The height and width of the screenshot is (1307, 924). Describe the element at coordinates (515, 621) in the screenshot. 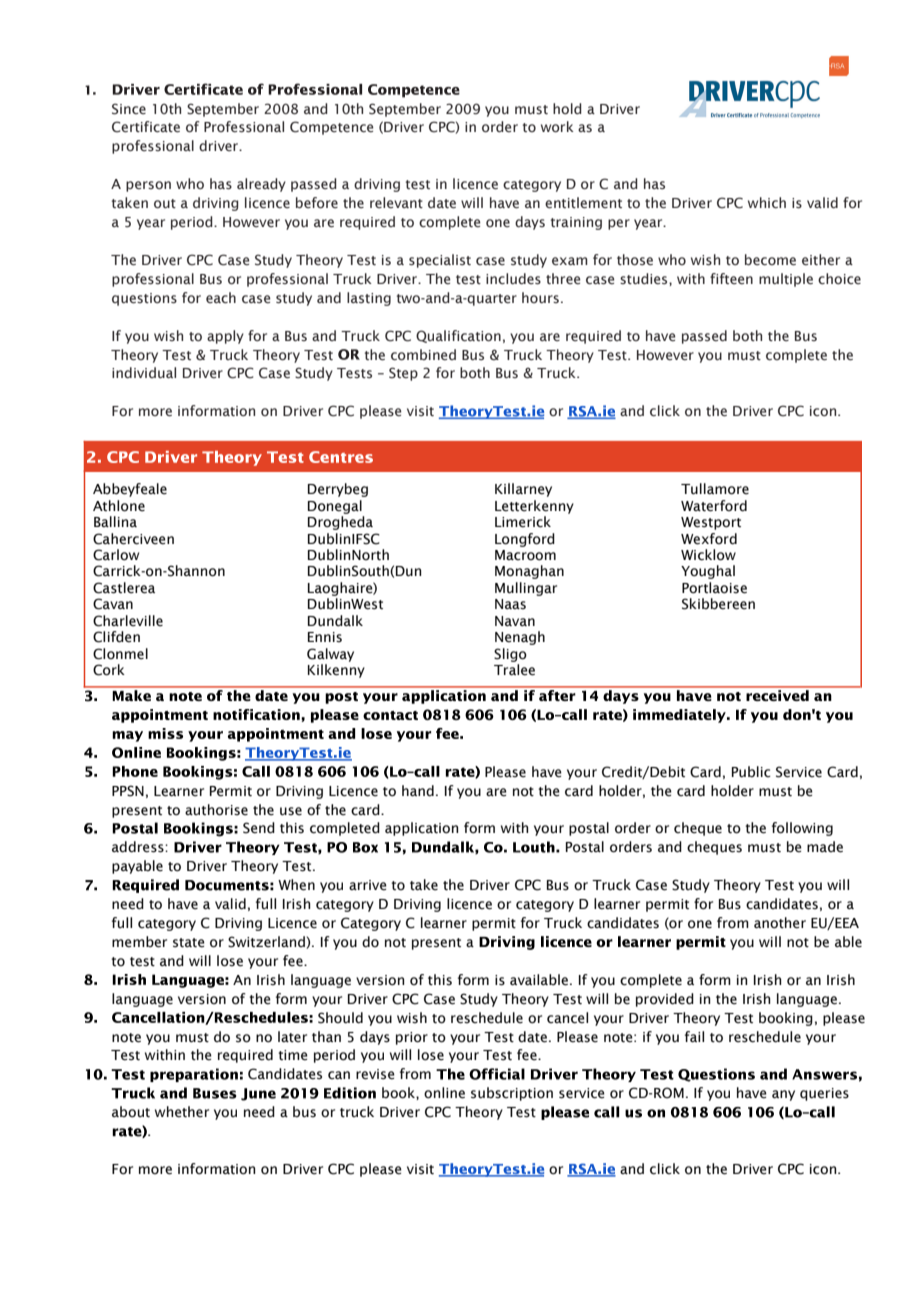

I see `Navan` at that location.
